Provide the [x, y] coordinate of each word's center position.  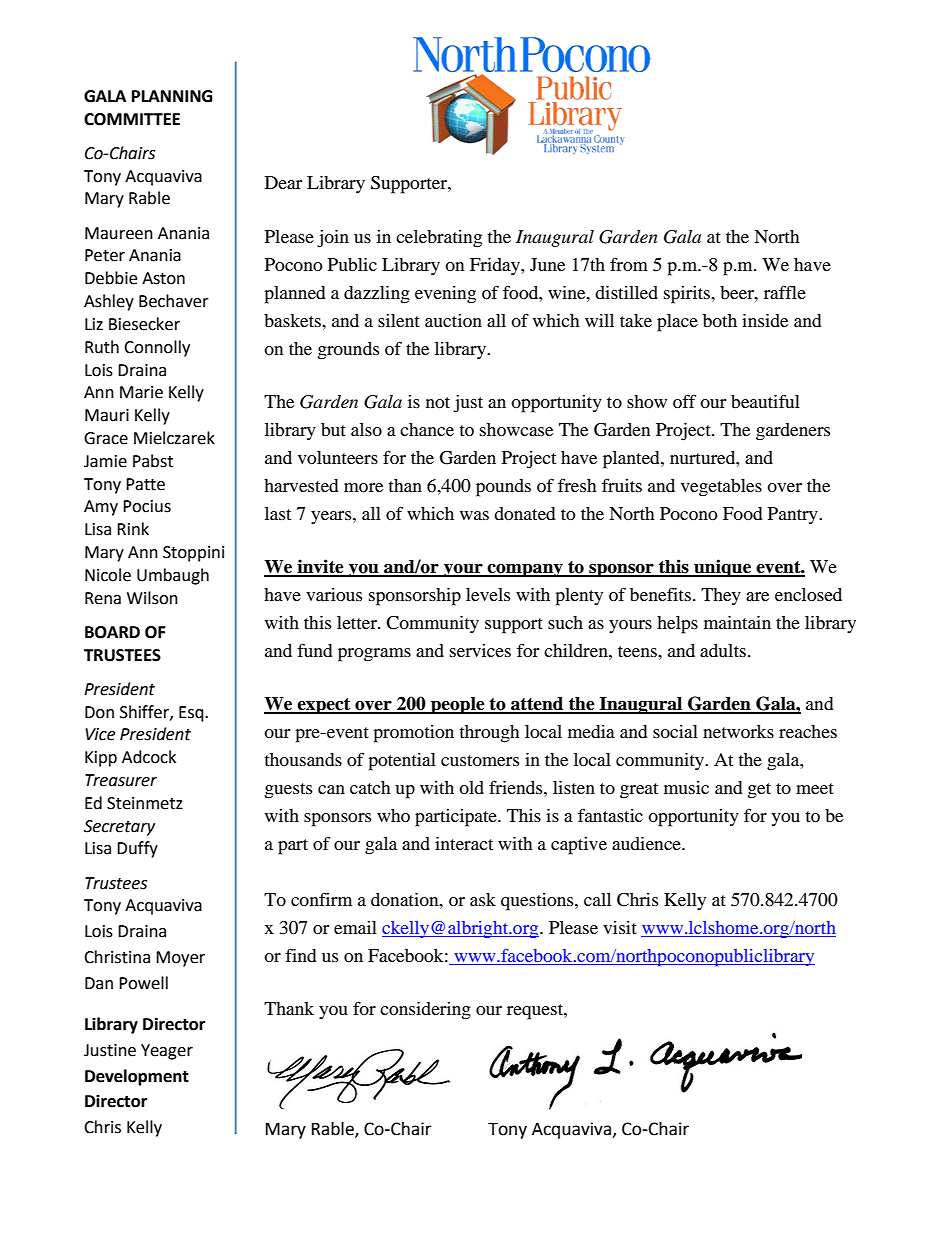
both [720, 320]
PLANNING [172, 96]
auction [453, 320]
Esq [192, 714]
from [629, 264]
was [474, 515]
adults [723, 650]
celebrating [439, 239]
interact [464, 843]
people [458, 705]
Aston [163, 278]
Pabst [153, 461]
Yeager [167, 1052]
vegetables [721, 488]
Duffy [137, 849]
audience [647, 843]
